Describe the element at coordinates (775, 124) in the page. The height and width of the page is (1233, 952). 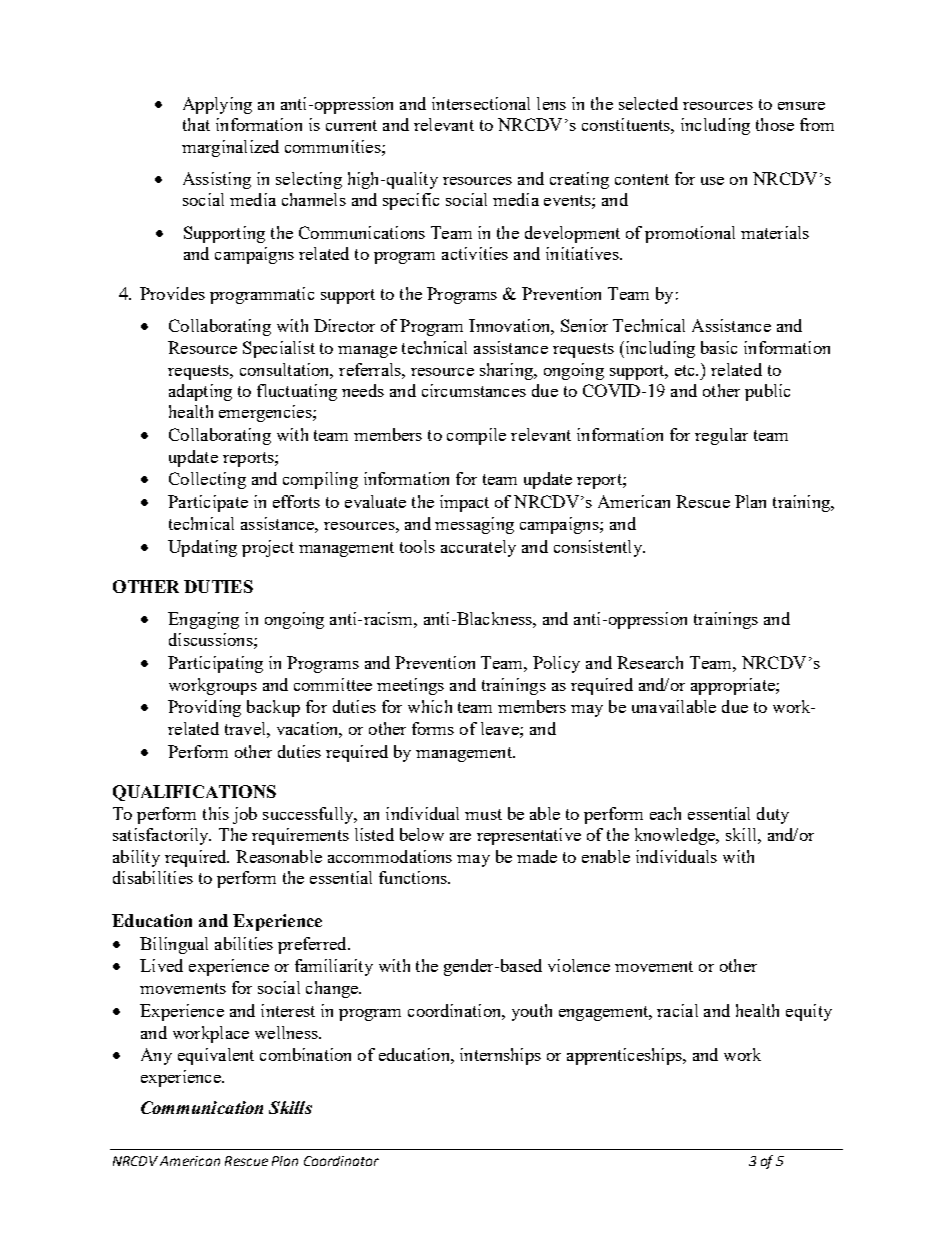
I see `those` at that location.
